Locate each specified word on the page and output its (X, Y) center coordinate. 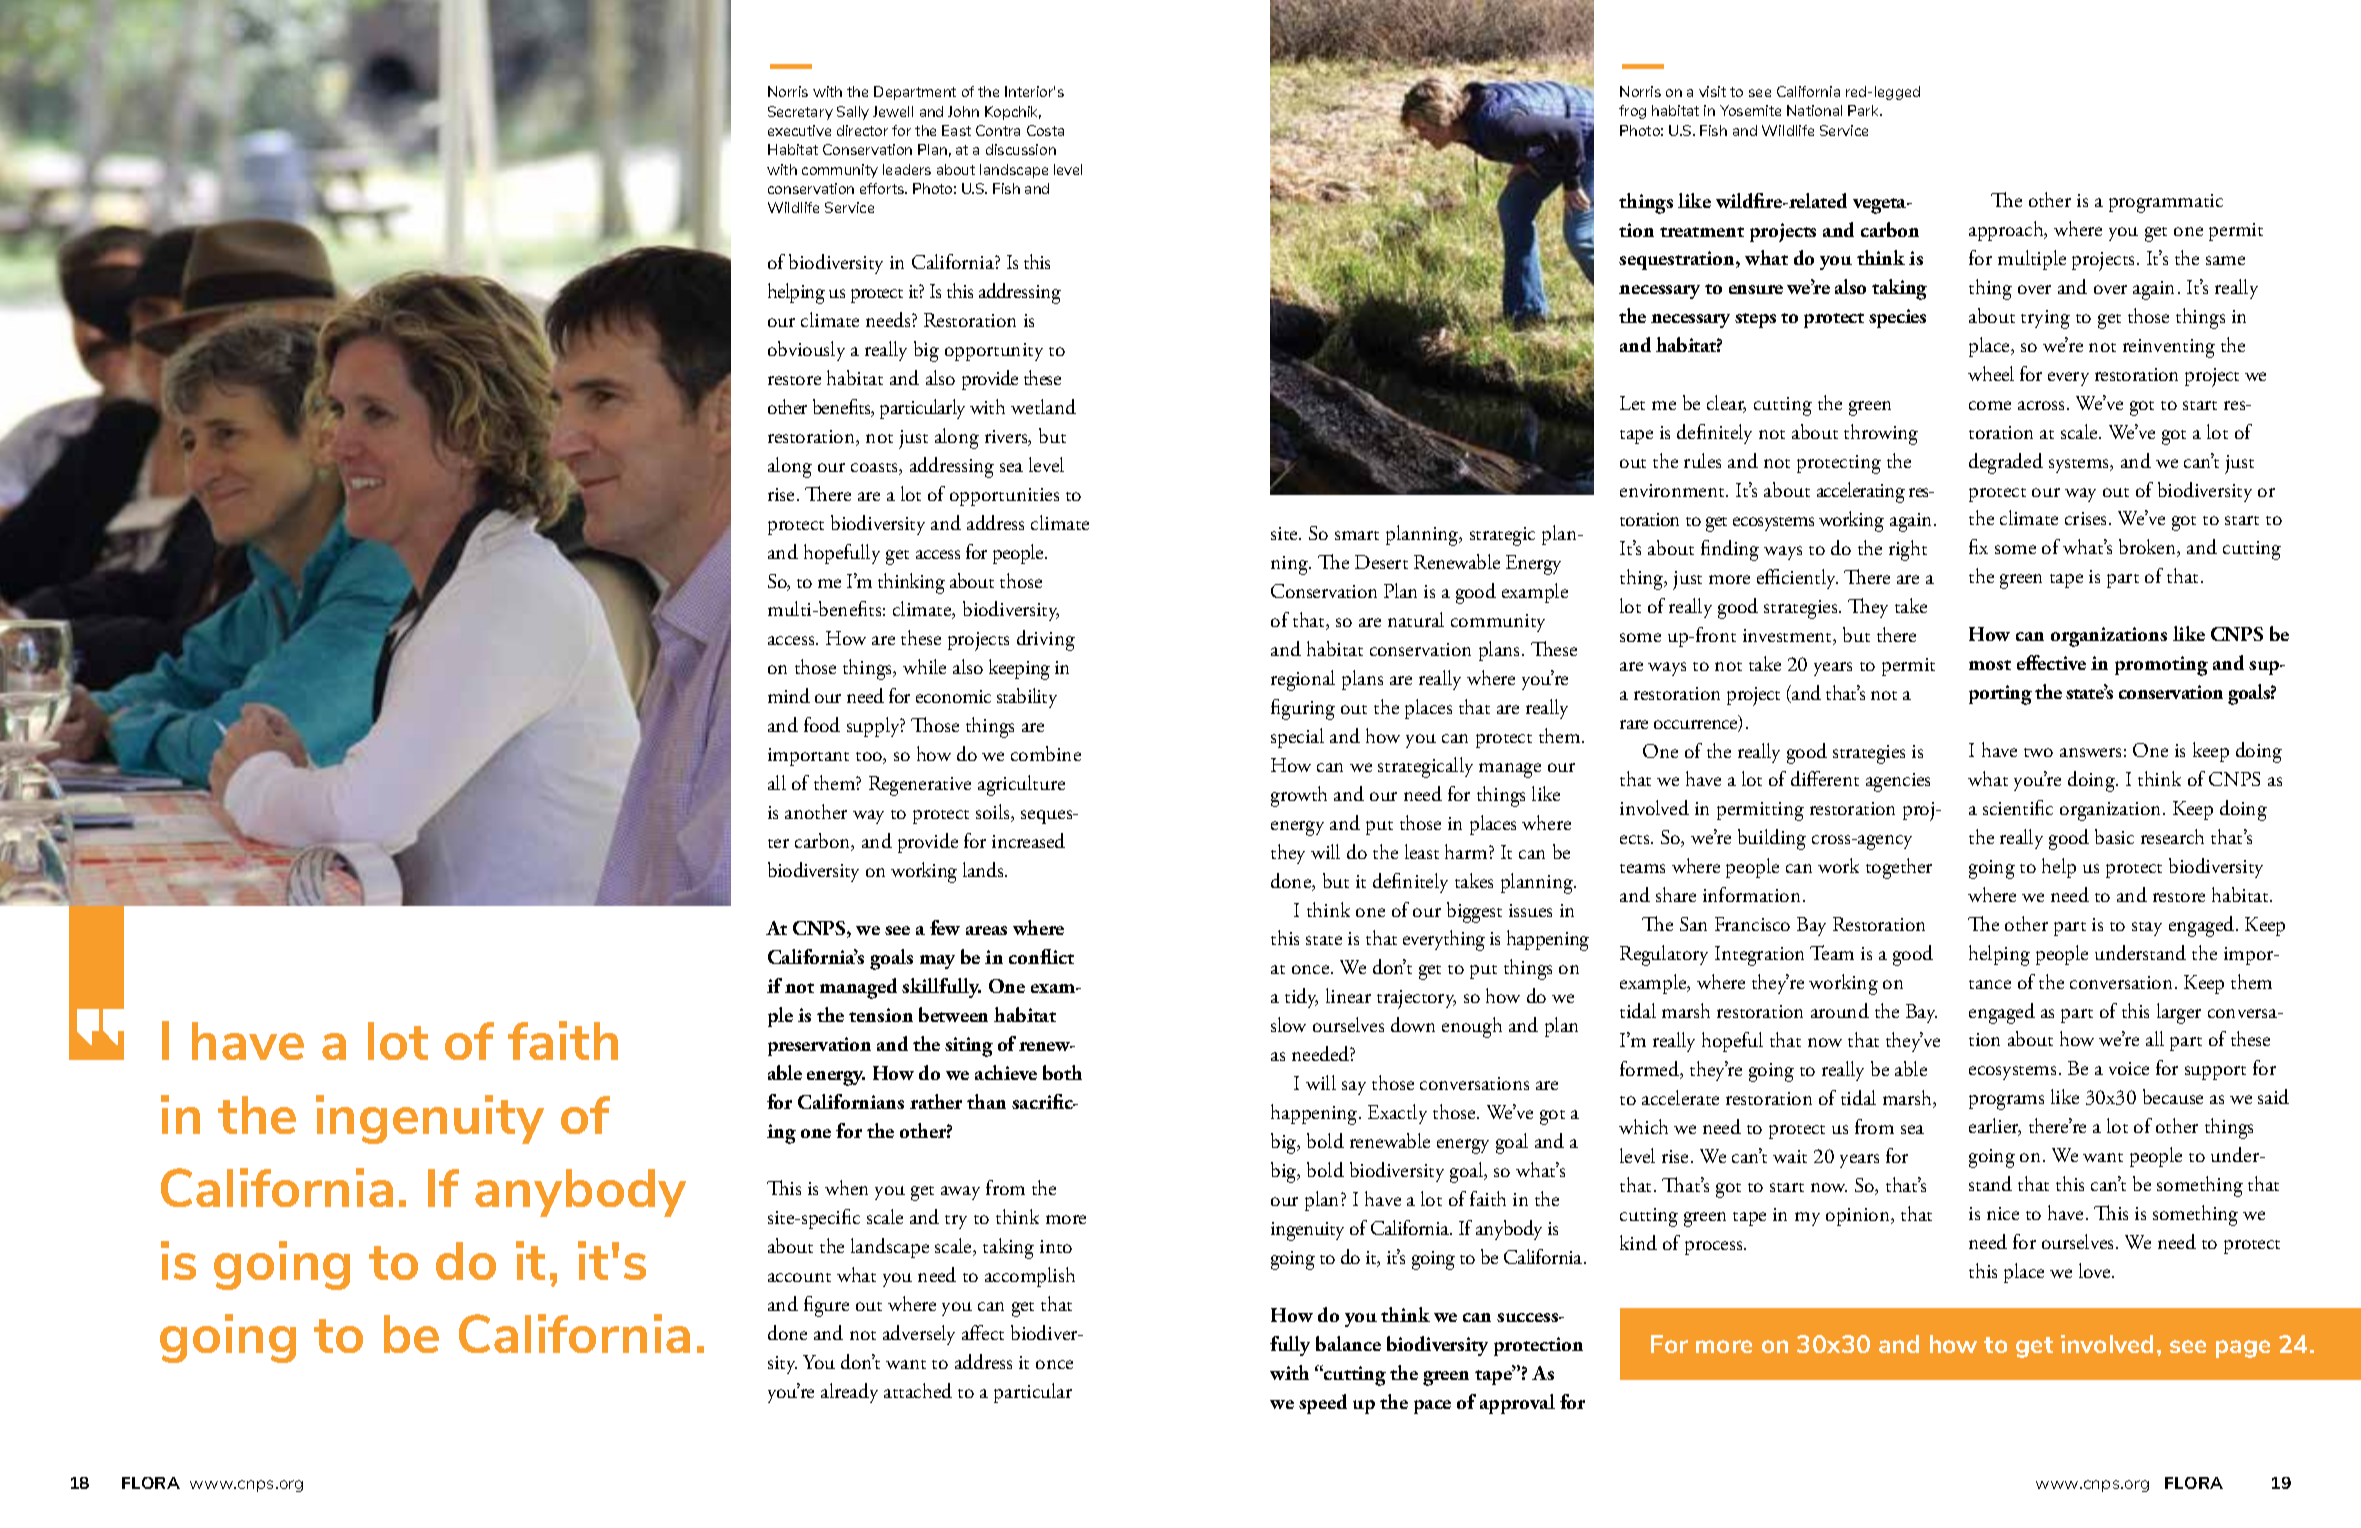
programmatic (2166, 203)
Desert (1381, 562)
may (937, 962)
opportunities (1004, 497)
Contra (998, 130)
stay (2147, 929)
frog (1632, 112)
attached (918, 1390)
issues (1530, 910)
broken (2148, 548)
